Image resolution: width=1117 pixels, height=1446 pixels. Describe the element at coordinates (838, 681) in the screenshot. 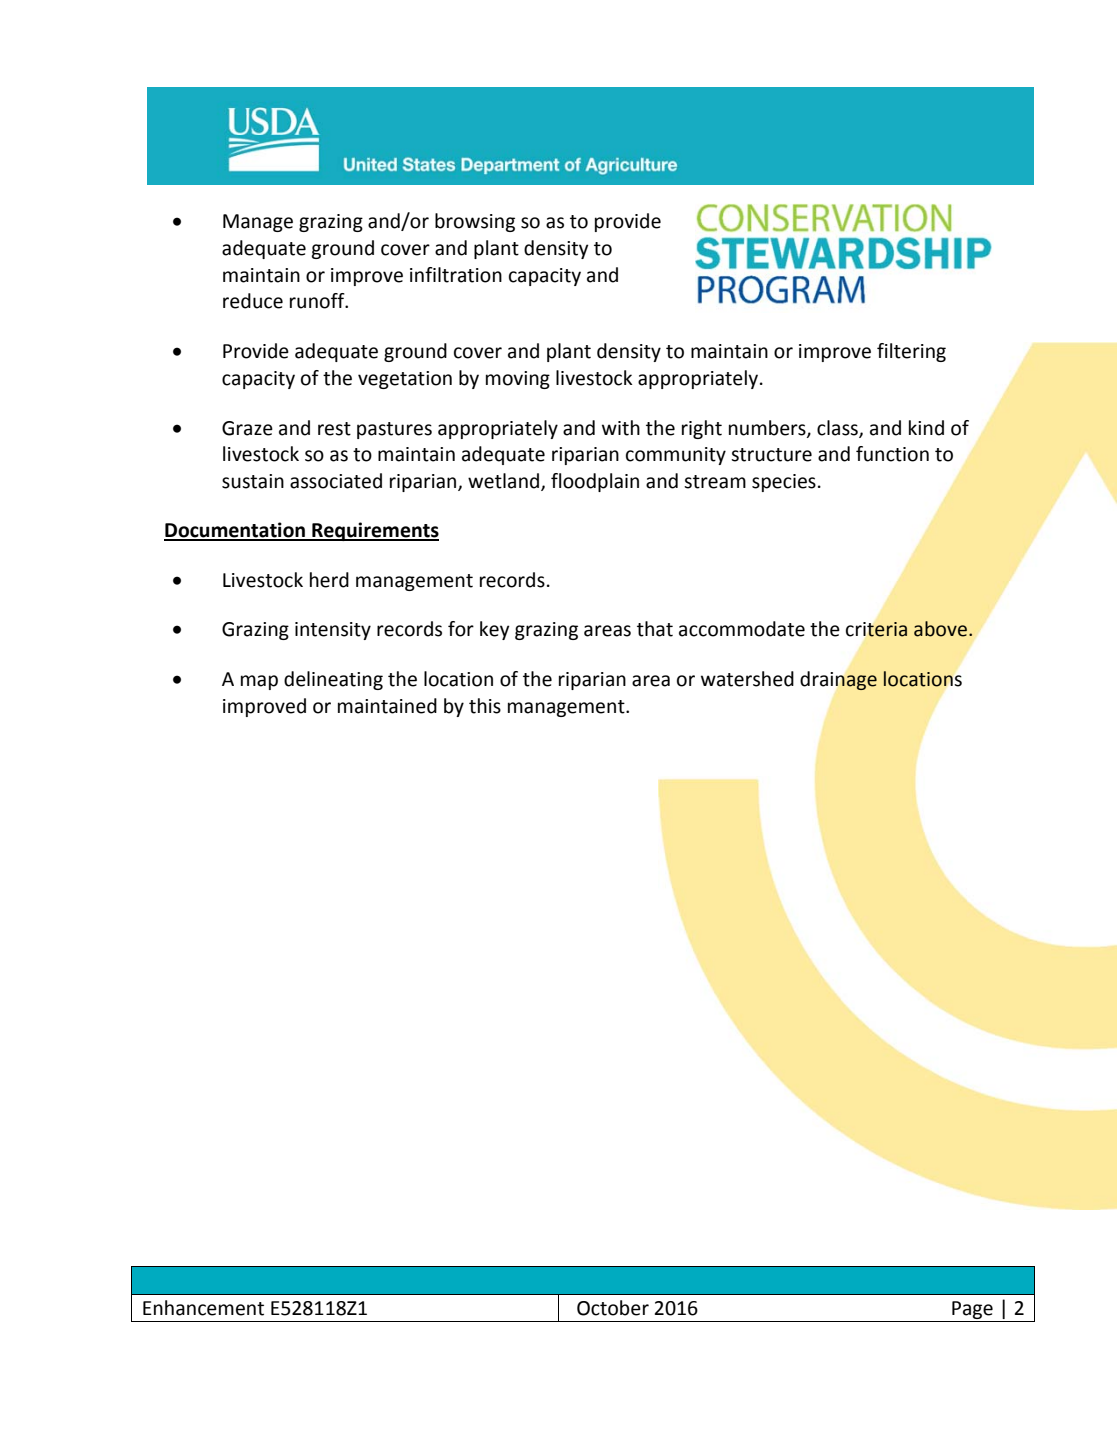

I see `drainage` at that location.
